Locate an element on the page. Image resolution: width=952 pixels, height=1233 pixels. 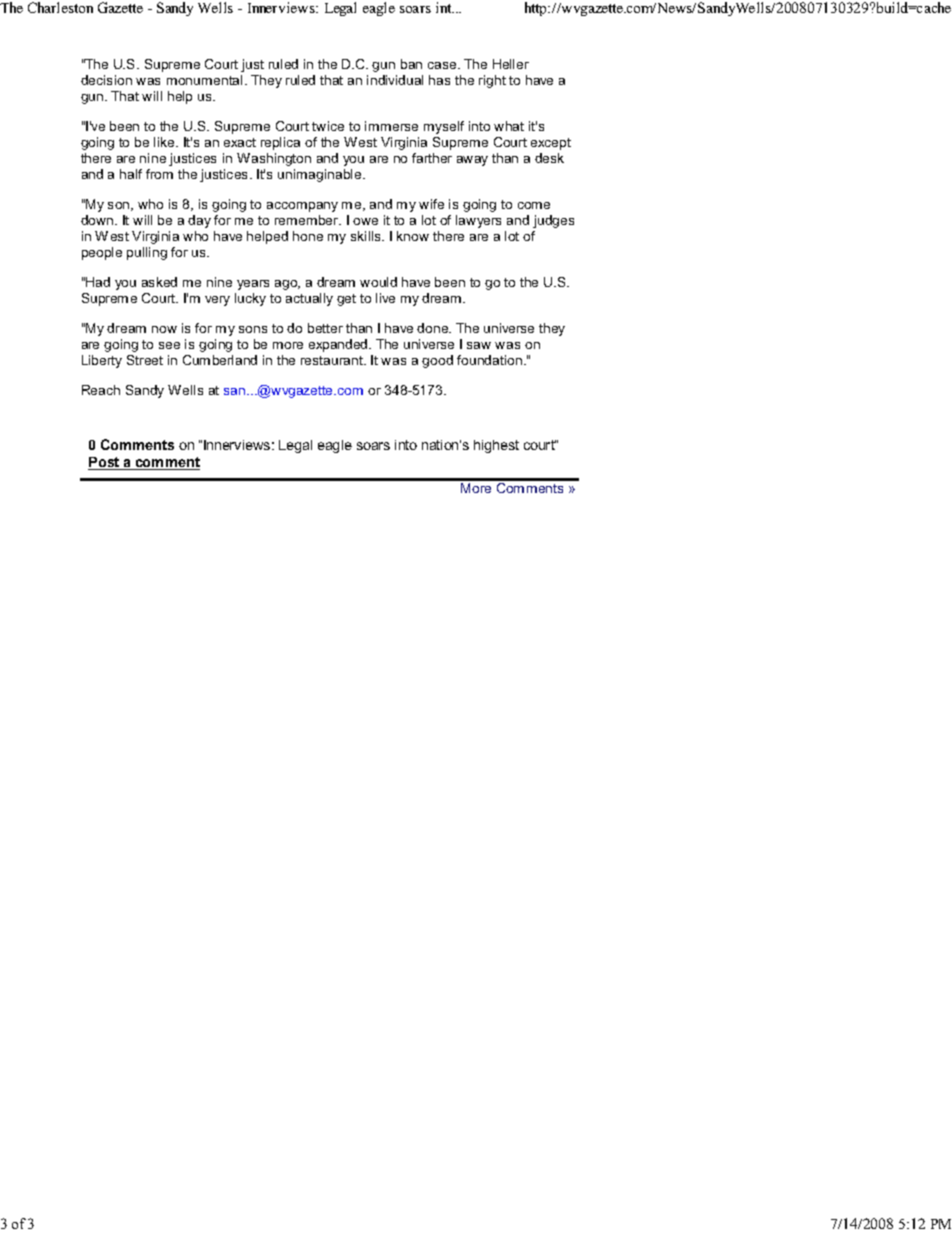
highest is located at coordinates (496, 446).
